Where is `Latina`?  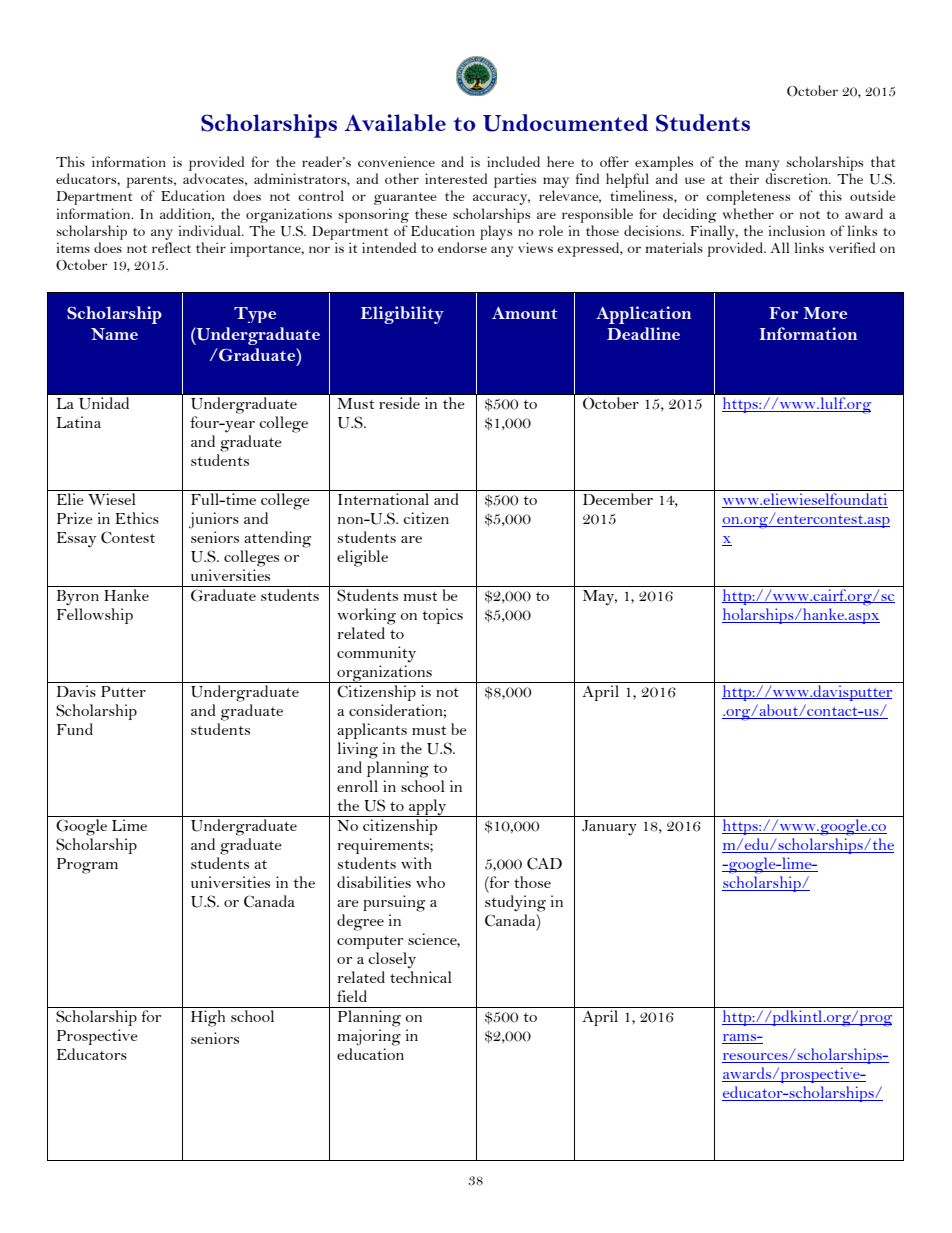
Latina is located at coordinates (79, 422).
